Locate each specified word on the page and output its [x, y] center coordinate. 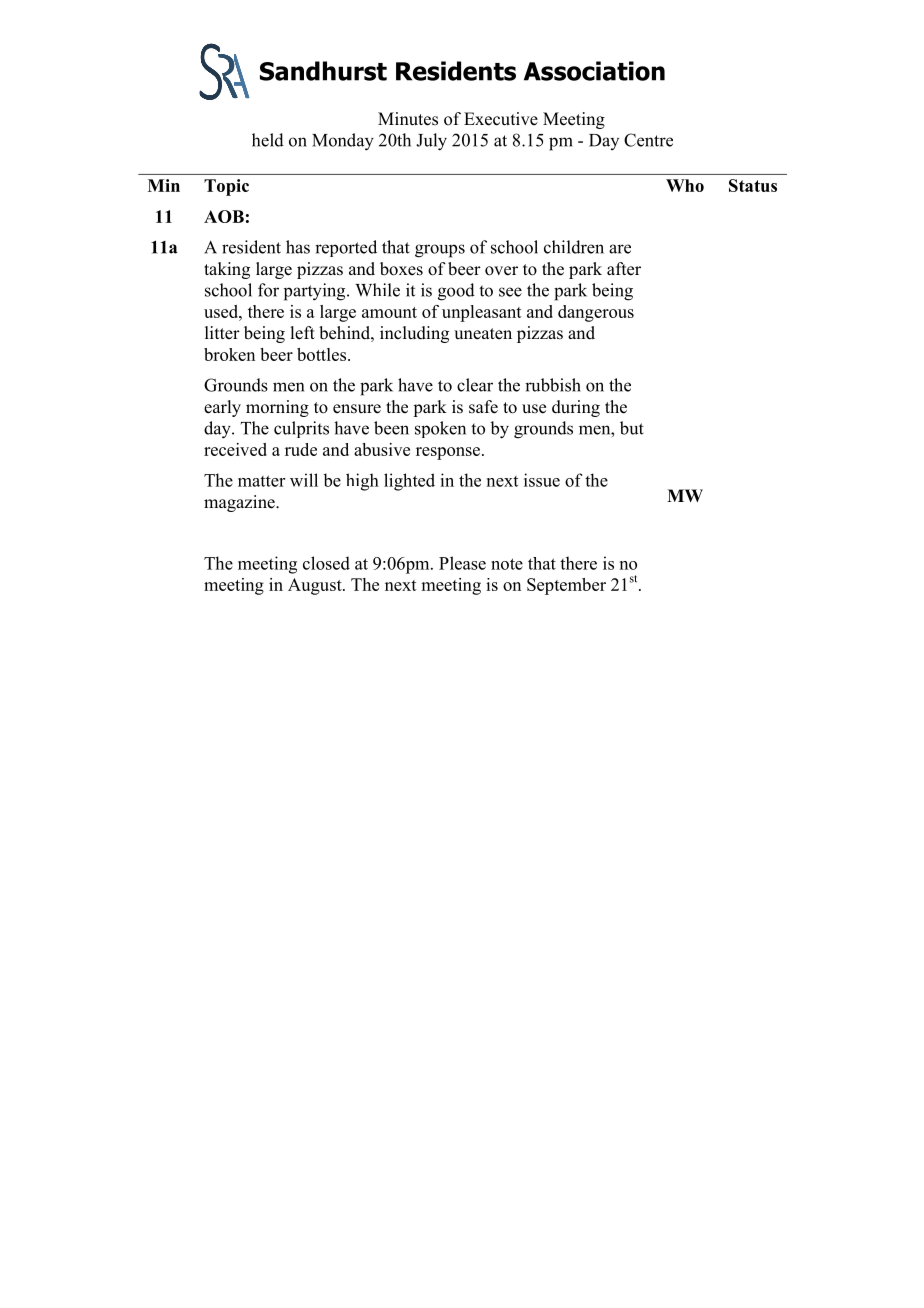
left [302, 333]
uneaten [483, 334]
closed [326, 563]
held [268, 140]
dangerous [596, 313]
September [566, 586]
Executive [501, 119]
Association [594, 71]
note [507, 564]
